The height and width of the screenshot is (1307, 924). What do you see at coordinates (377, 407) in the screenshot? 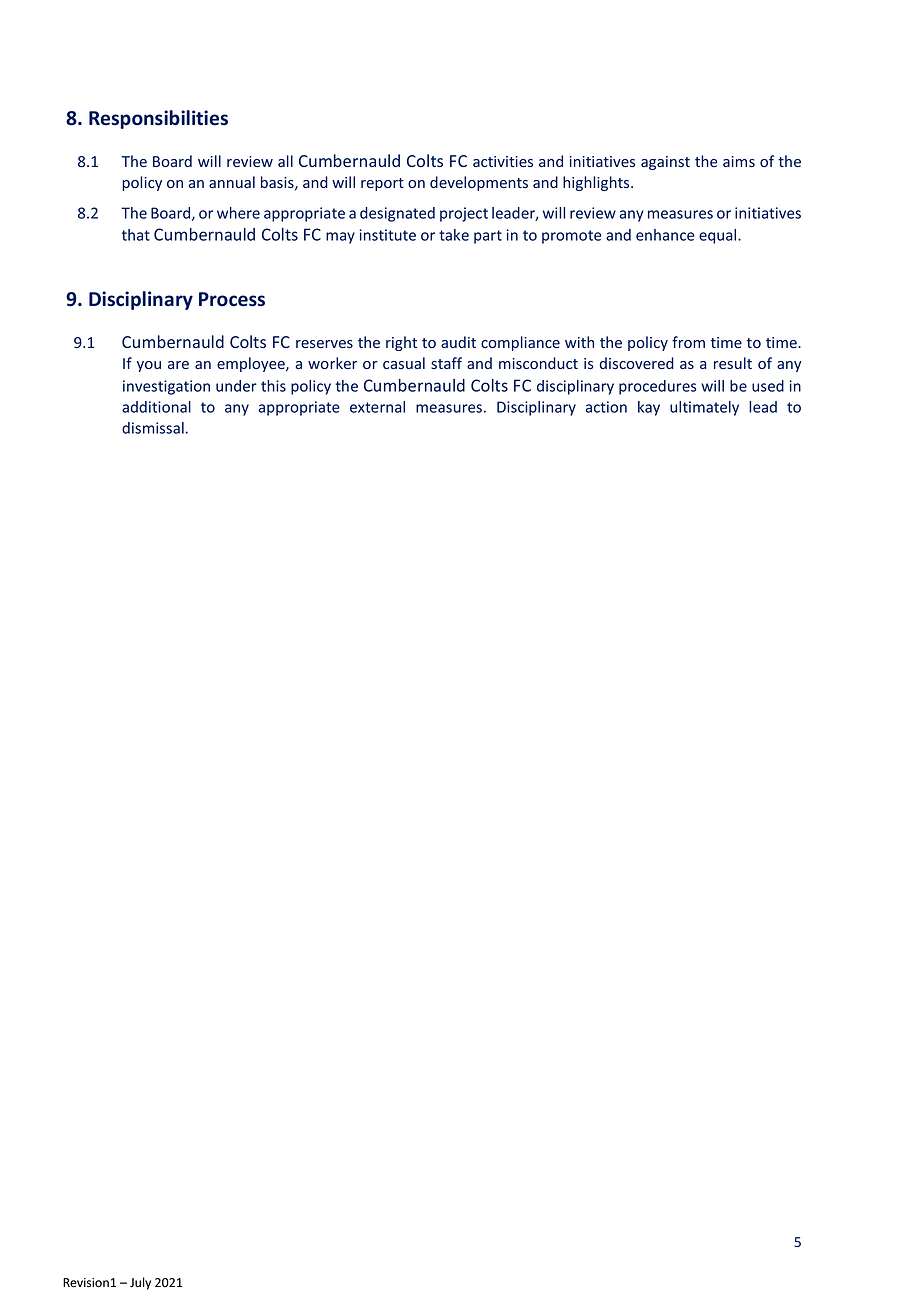
I see `external` at bounding box center [377, 407].
